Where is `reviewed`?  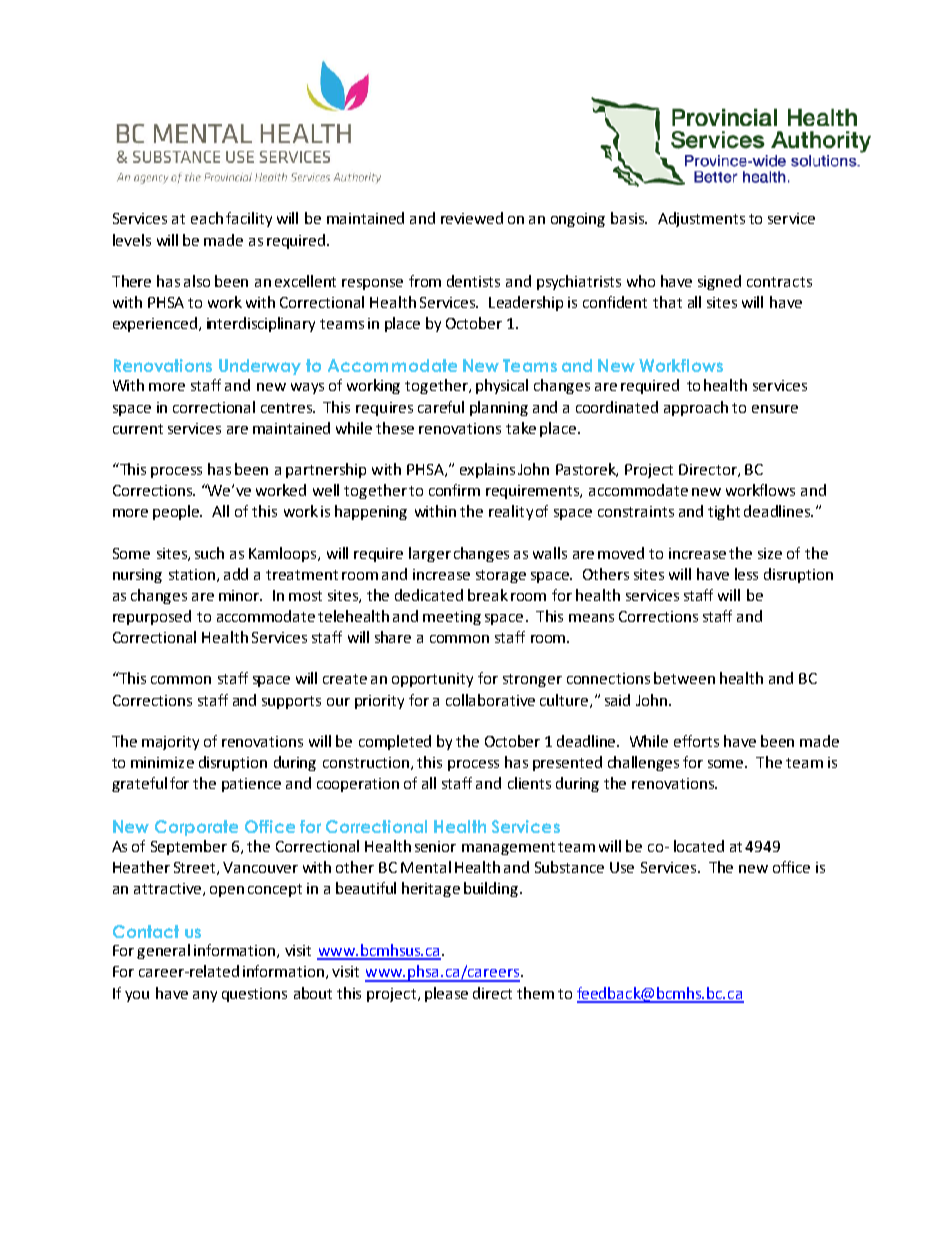
reviewed is located at coordinates (472, 218).
